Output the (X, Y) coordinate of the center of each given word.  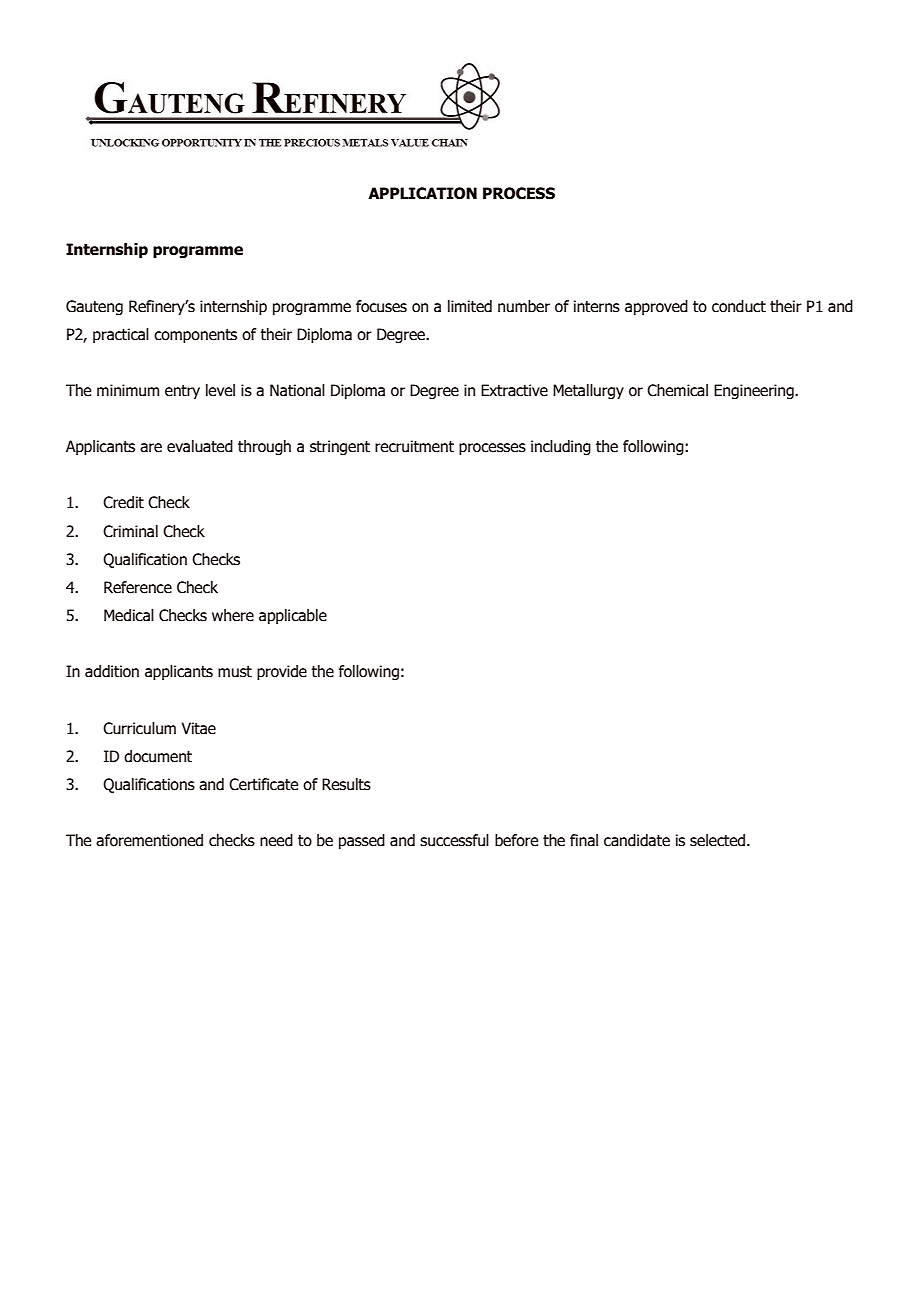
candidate (637, 840)
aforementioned (149, 840)
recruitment (414, 446)
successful (454, 840)
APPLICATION (422, 193)
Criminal (130, 531)
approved (656, 307)
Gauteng (94, 307)
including (561, 447)
